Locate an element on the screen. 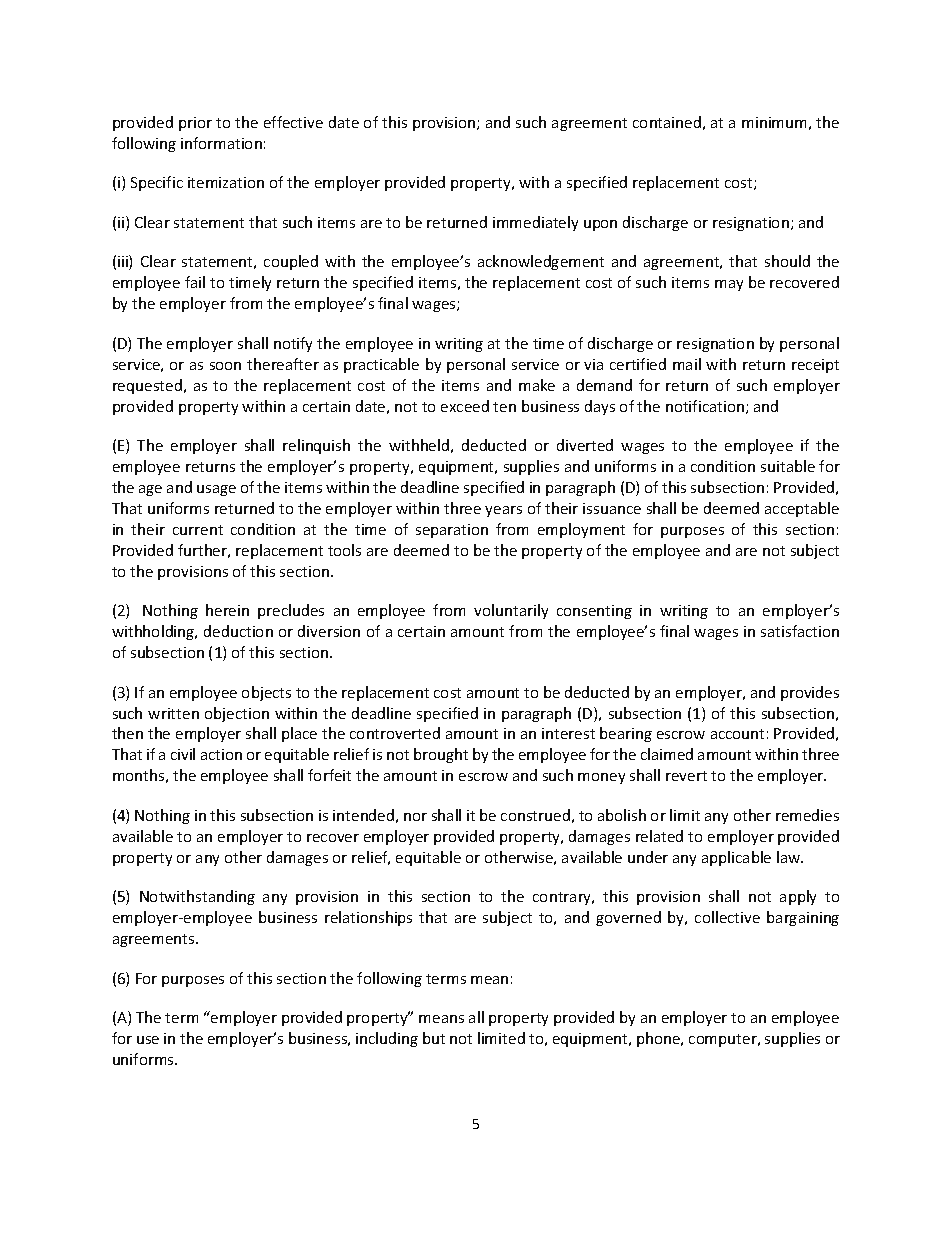 This screenshot has height=1233, width=952. information is located at coordinates (221, 143).
